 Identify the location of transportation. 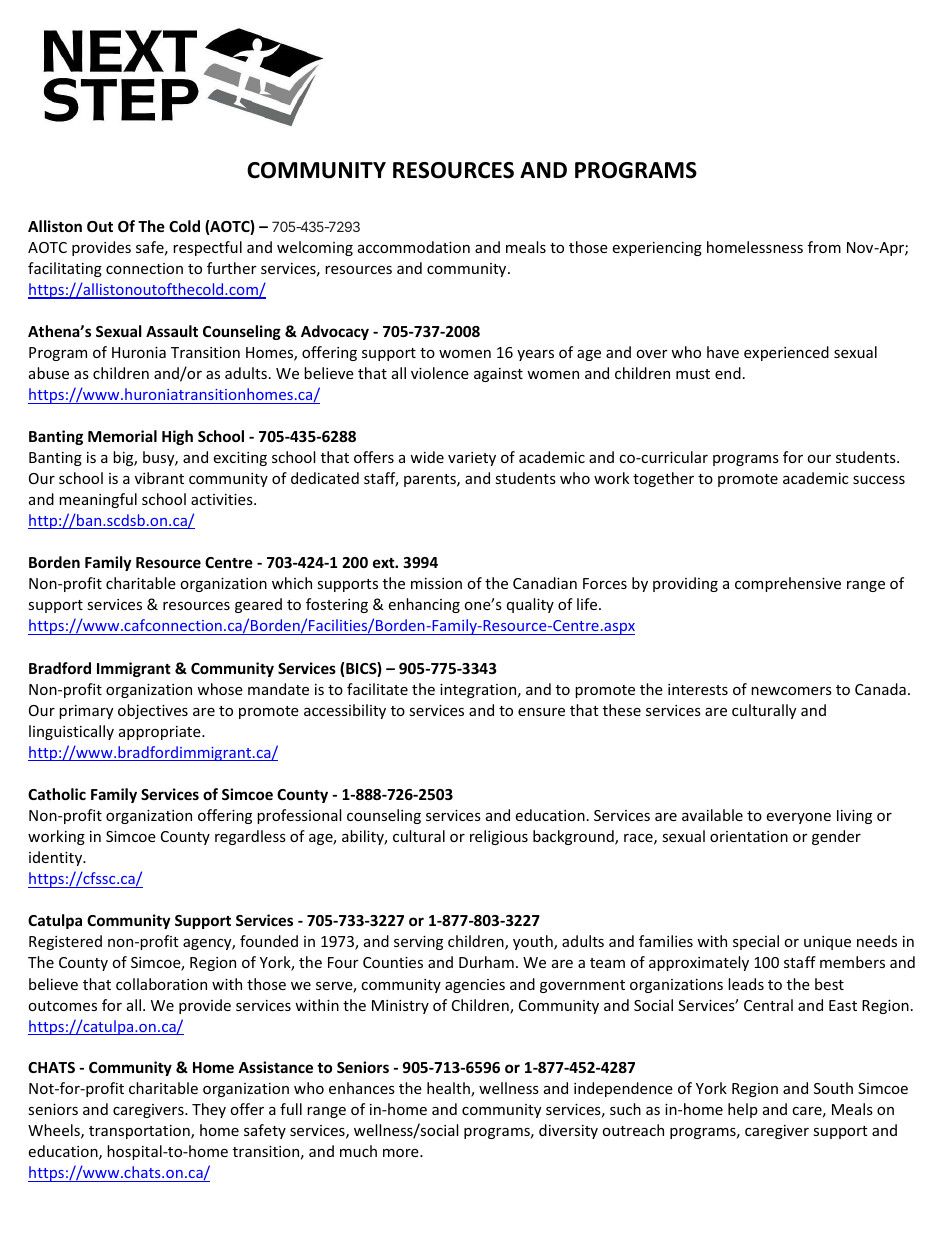
(140, 1132).
